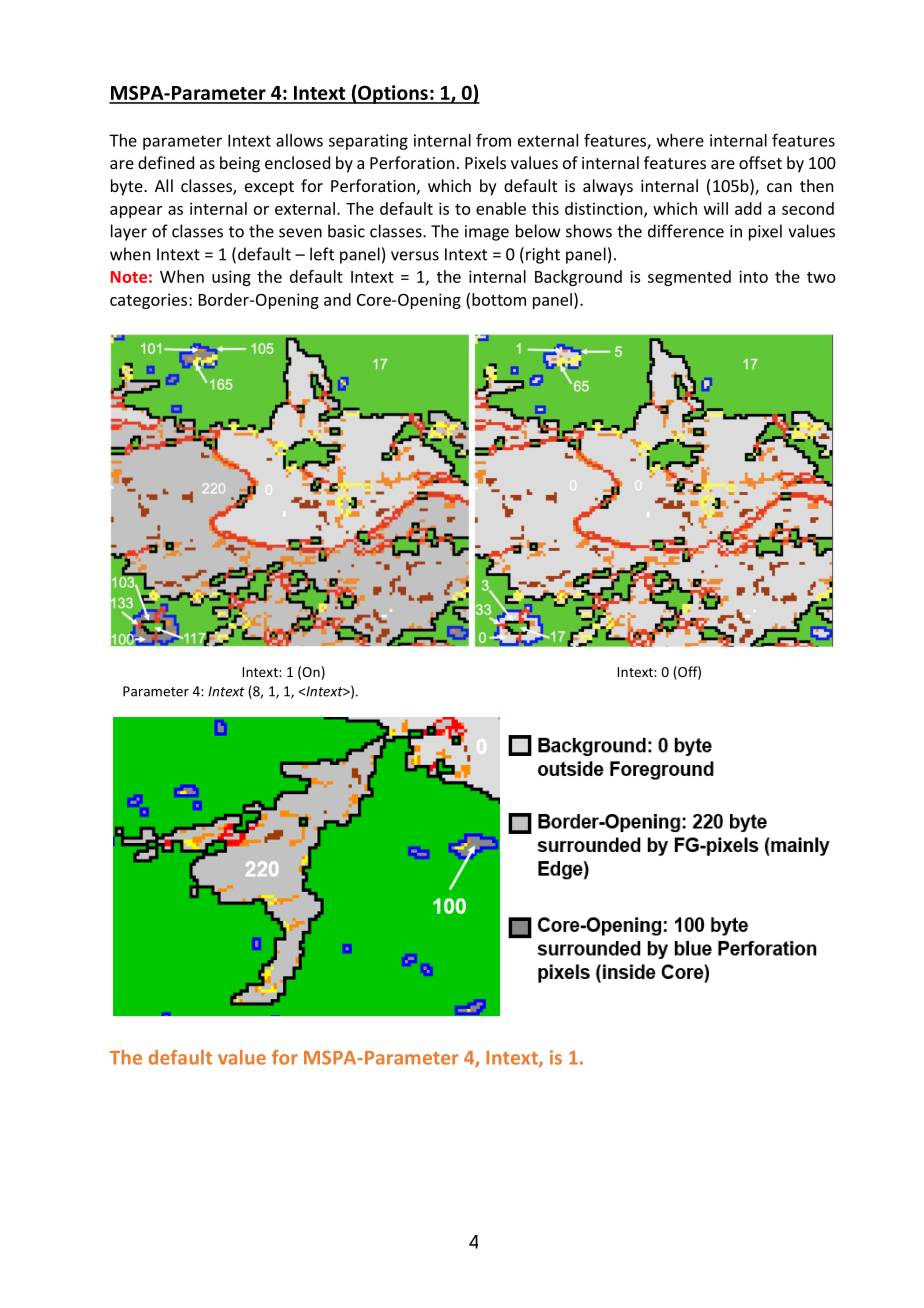  Describe the element at coordinates (415, 256) in the document. I see `versus` at that location.
